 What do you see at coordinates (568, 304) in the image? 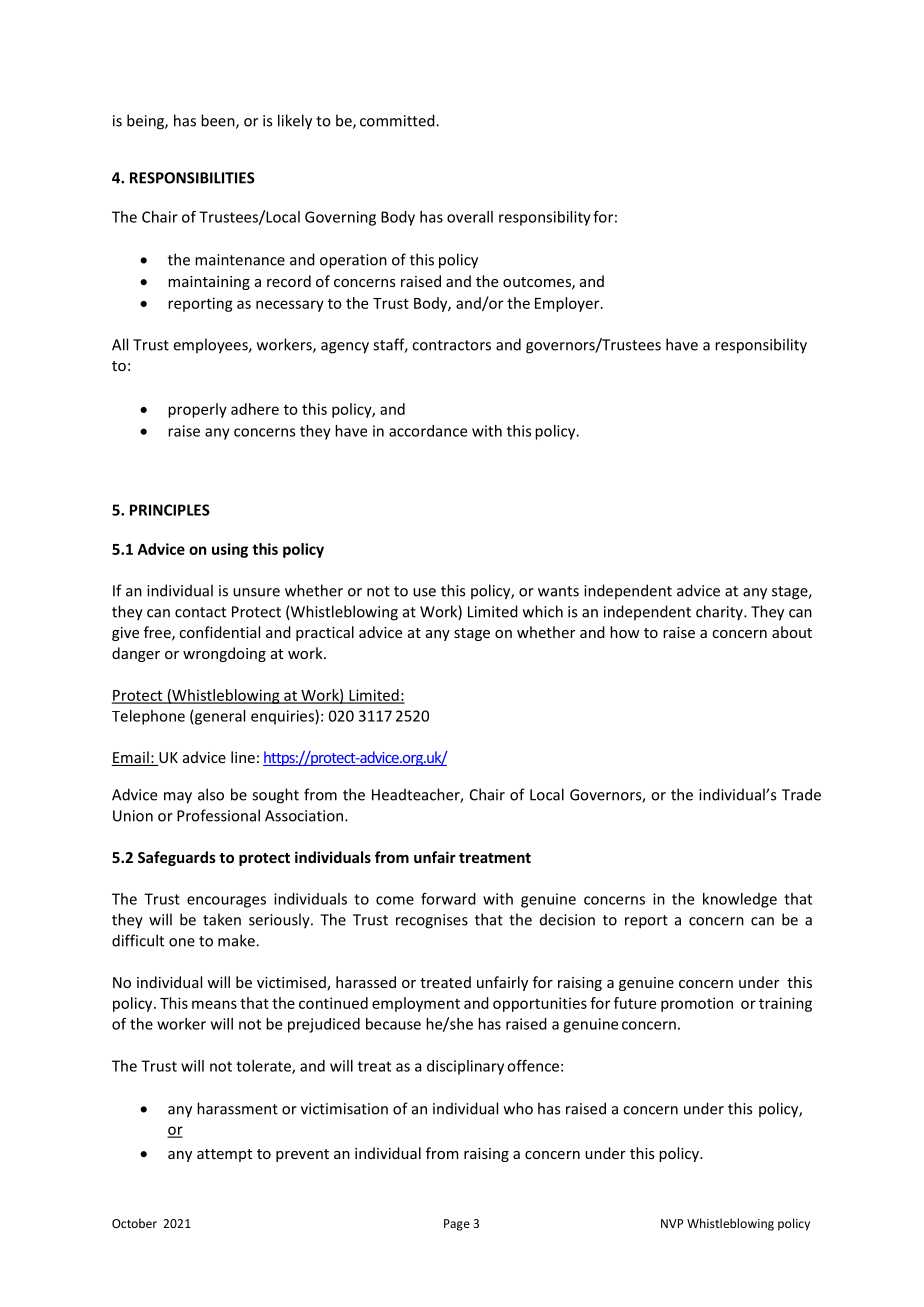
I see `Employer` at bounding box center [568, 304].
